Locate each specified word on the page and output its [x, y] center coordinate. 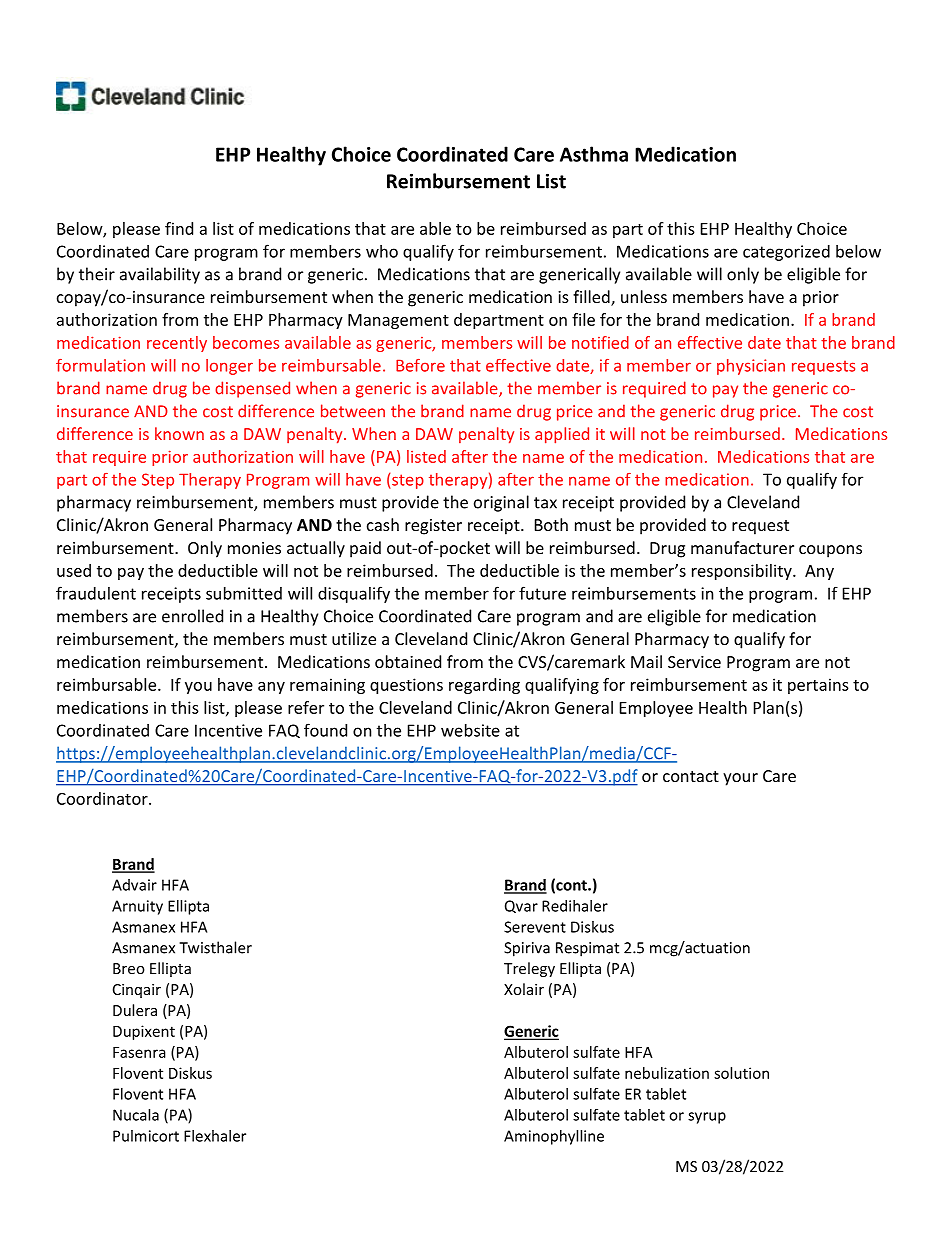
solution [741, 1073]
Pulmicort [146, 1136]
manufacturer [742, 547]
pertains [818, 686]
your [740, 779]
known [179, 433]
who [382, 251]
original [501, 503]
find [179, 228]
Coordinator [103, 798]
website [470, 730]
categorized [786, 253]
